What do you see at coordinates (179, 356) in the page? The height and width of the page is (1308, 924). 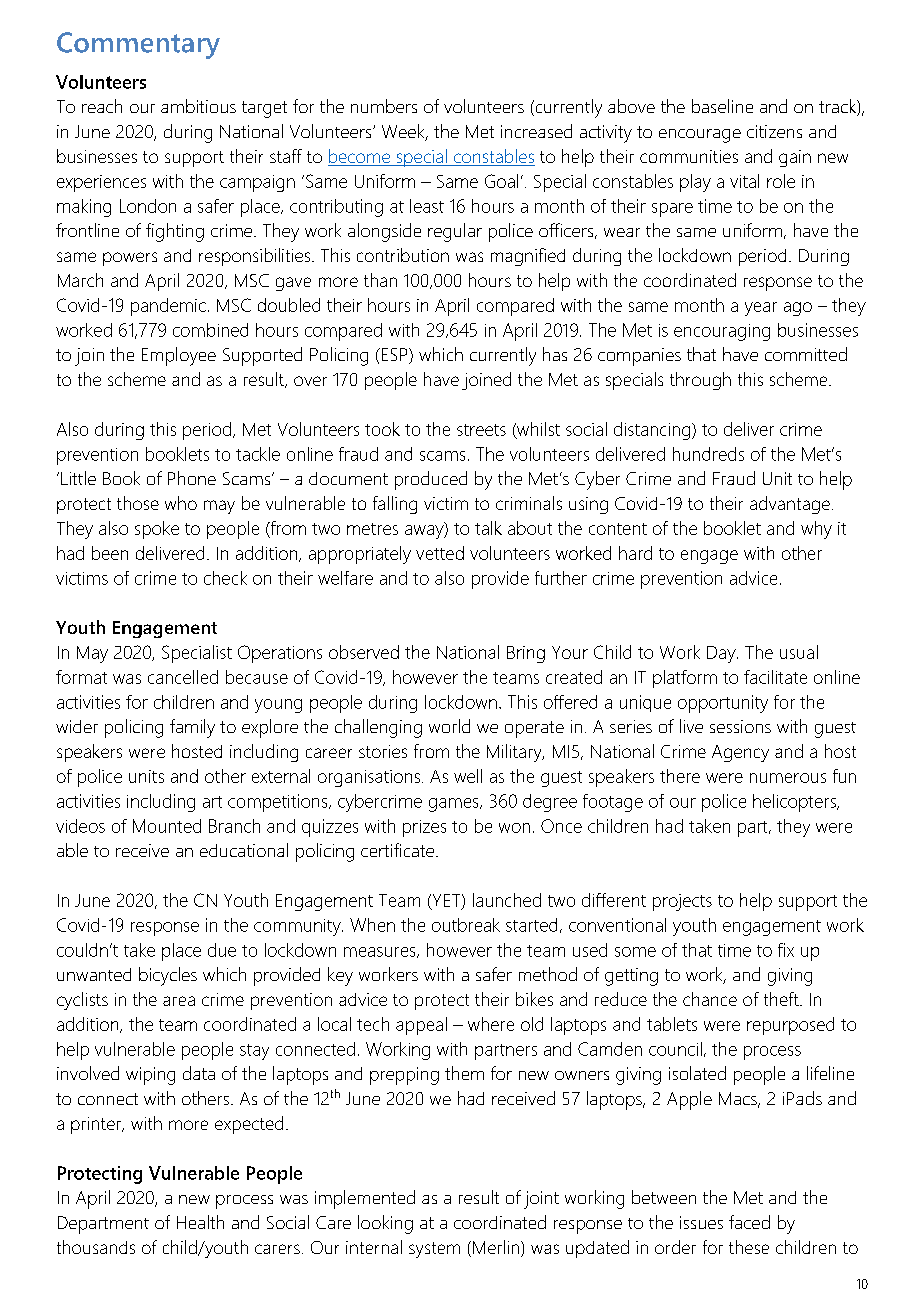 I see `Employee` at bounding box center [179, 356].
